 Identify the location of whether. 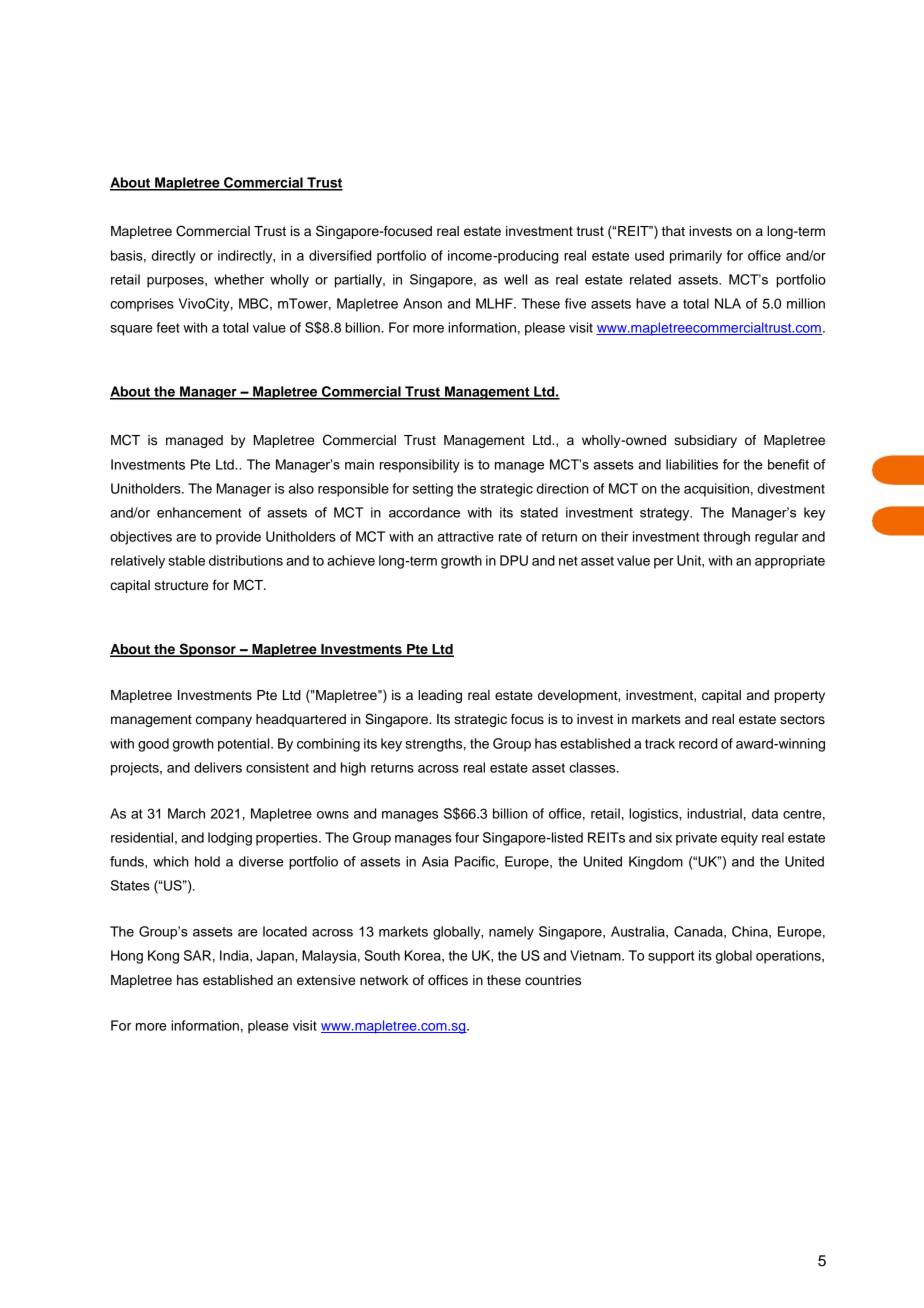
(239, 279).
